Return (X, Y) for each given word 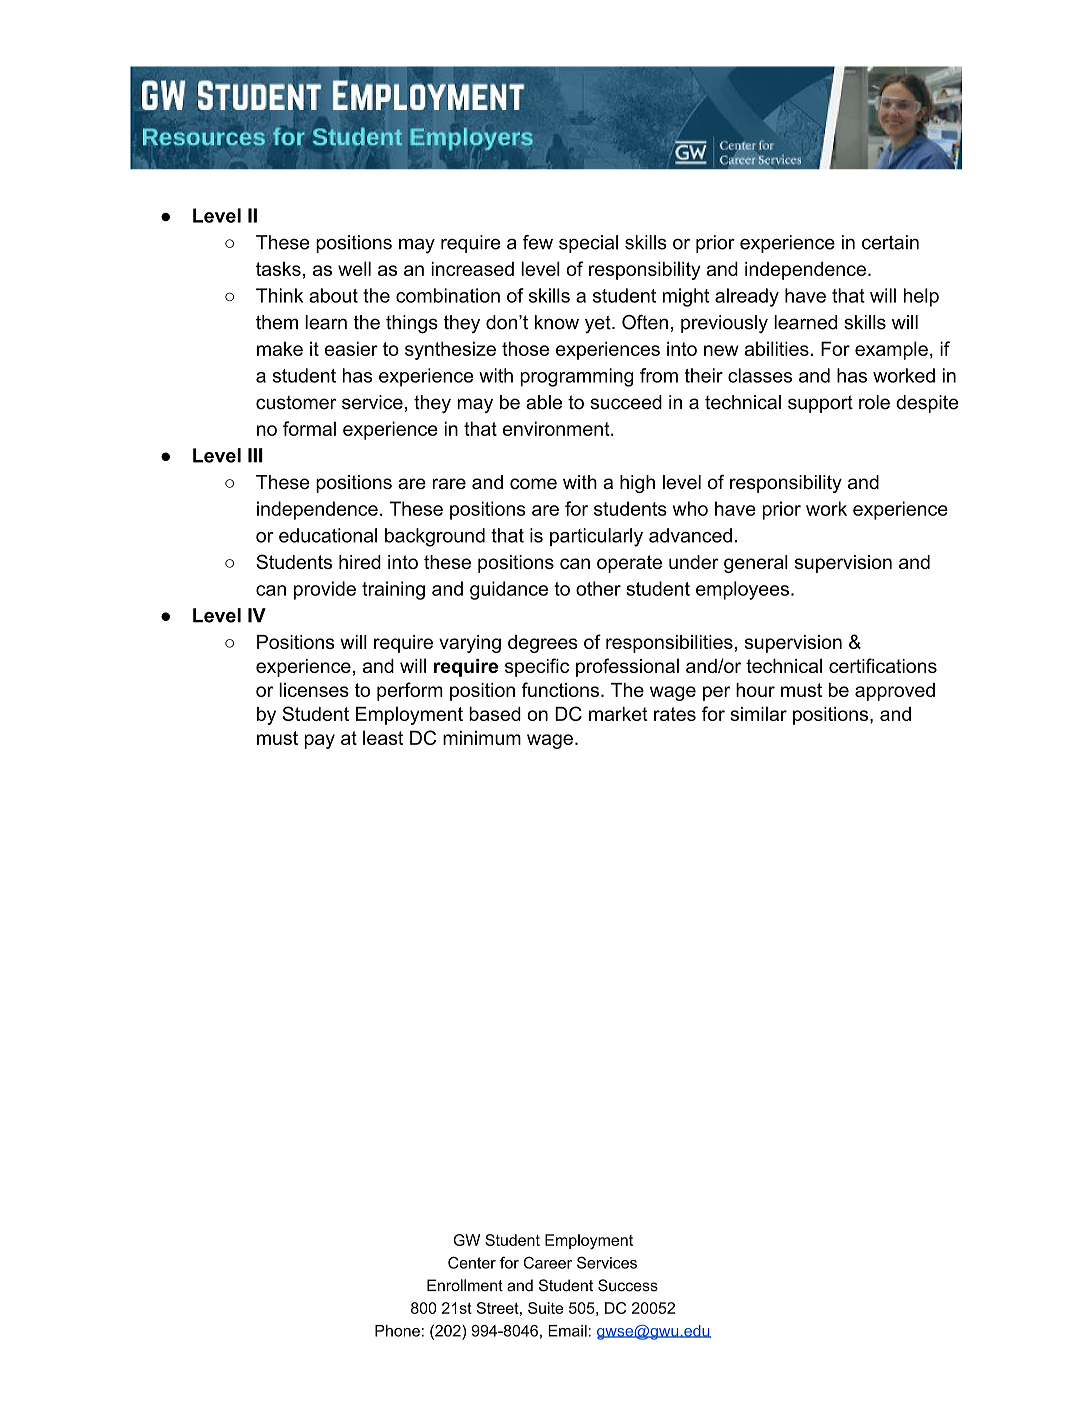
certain (890, 242)
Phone (397, 1331)
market (618, 714)
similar (758, 713)
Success (628, 1285)
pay (319, 741)
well (354, 268)
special (588, 244)
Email (567, 1331)
